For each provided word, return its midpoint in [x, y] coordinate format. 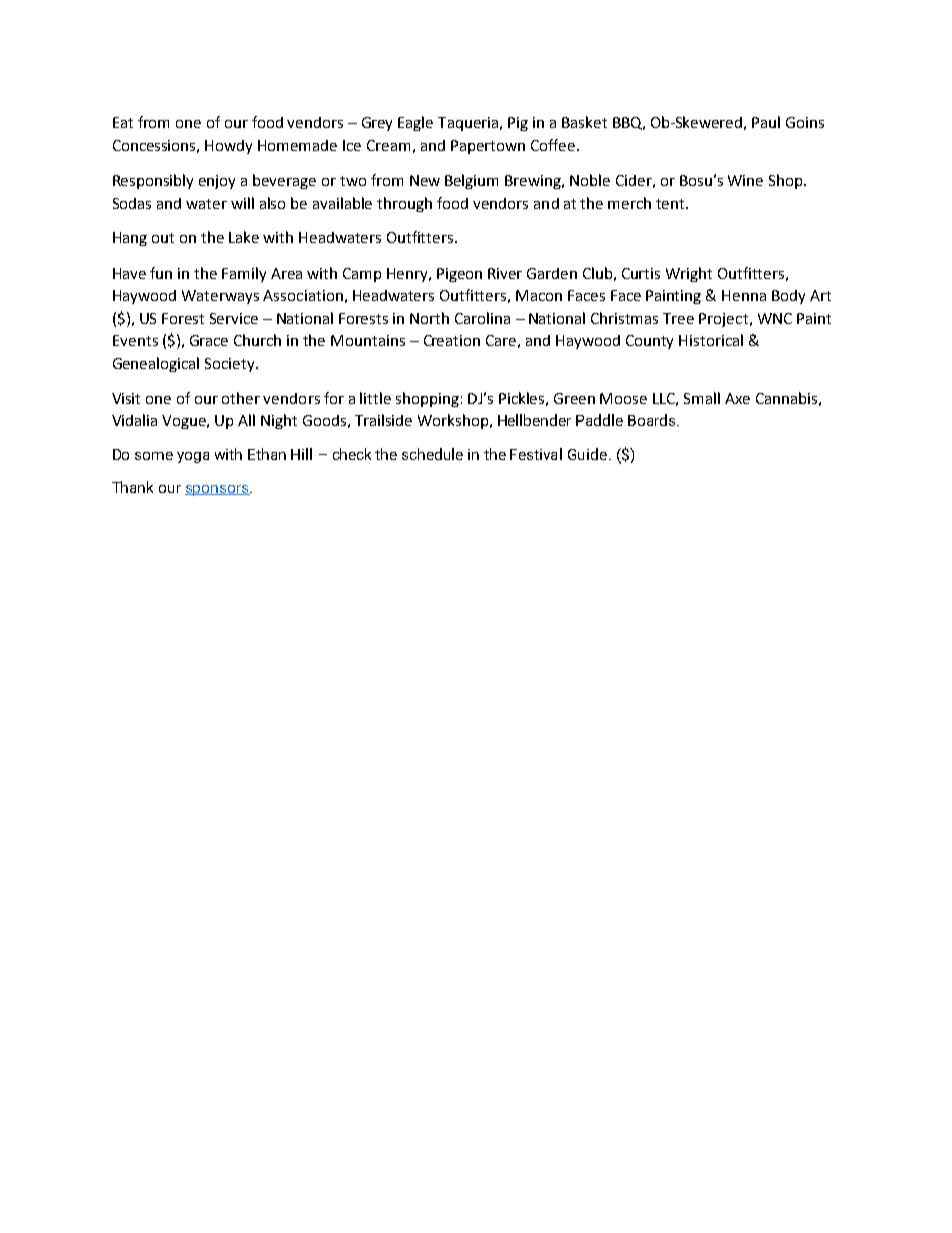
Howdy [228, 147]
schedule [432, 454]
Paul [766, 122]
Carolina [482, 318]
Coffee [554, 145]
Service [234, 318]
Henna [744, 295]
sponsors [218, 490]
